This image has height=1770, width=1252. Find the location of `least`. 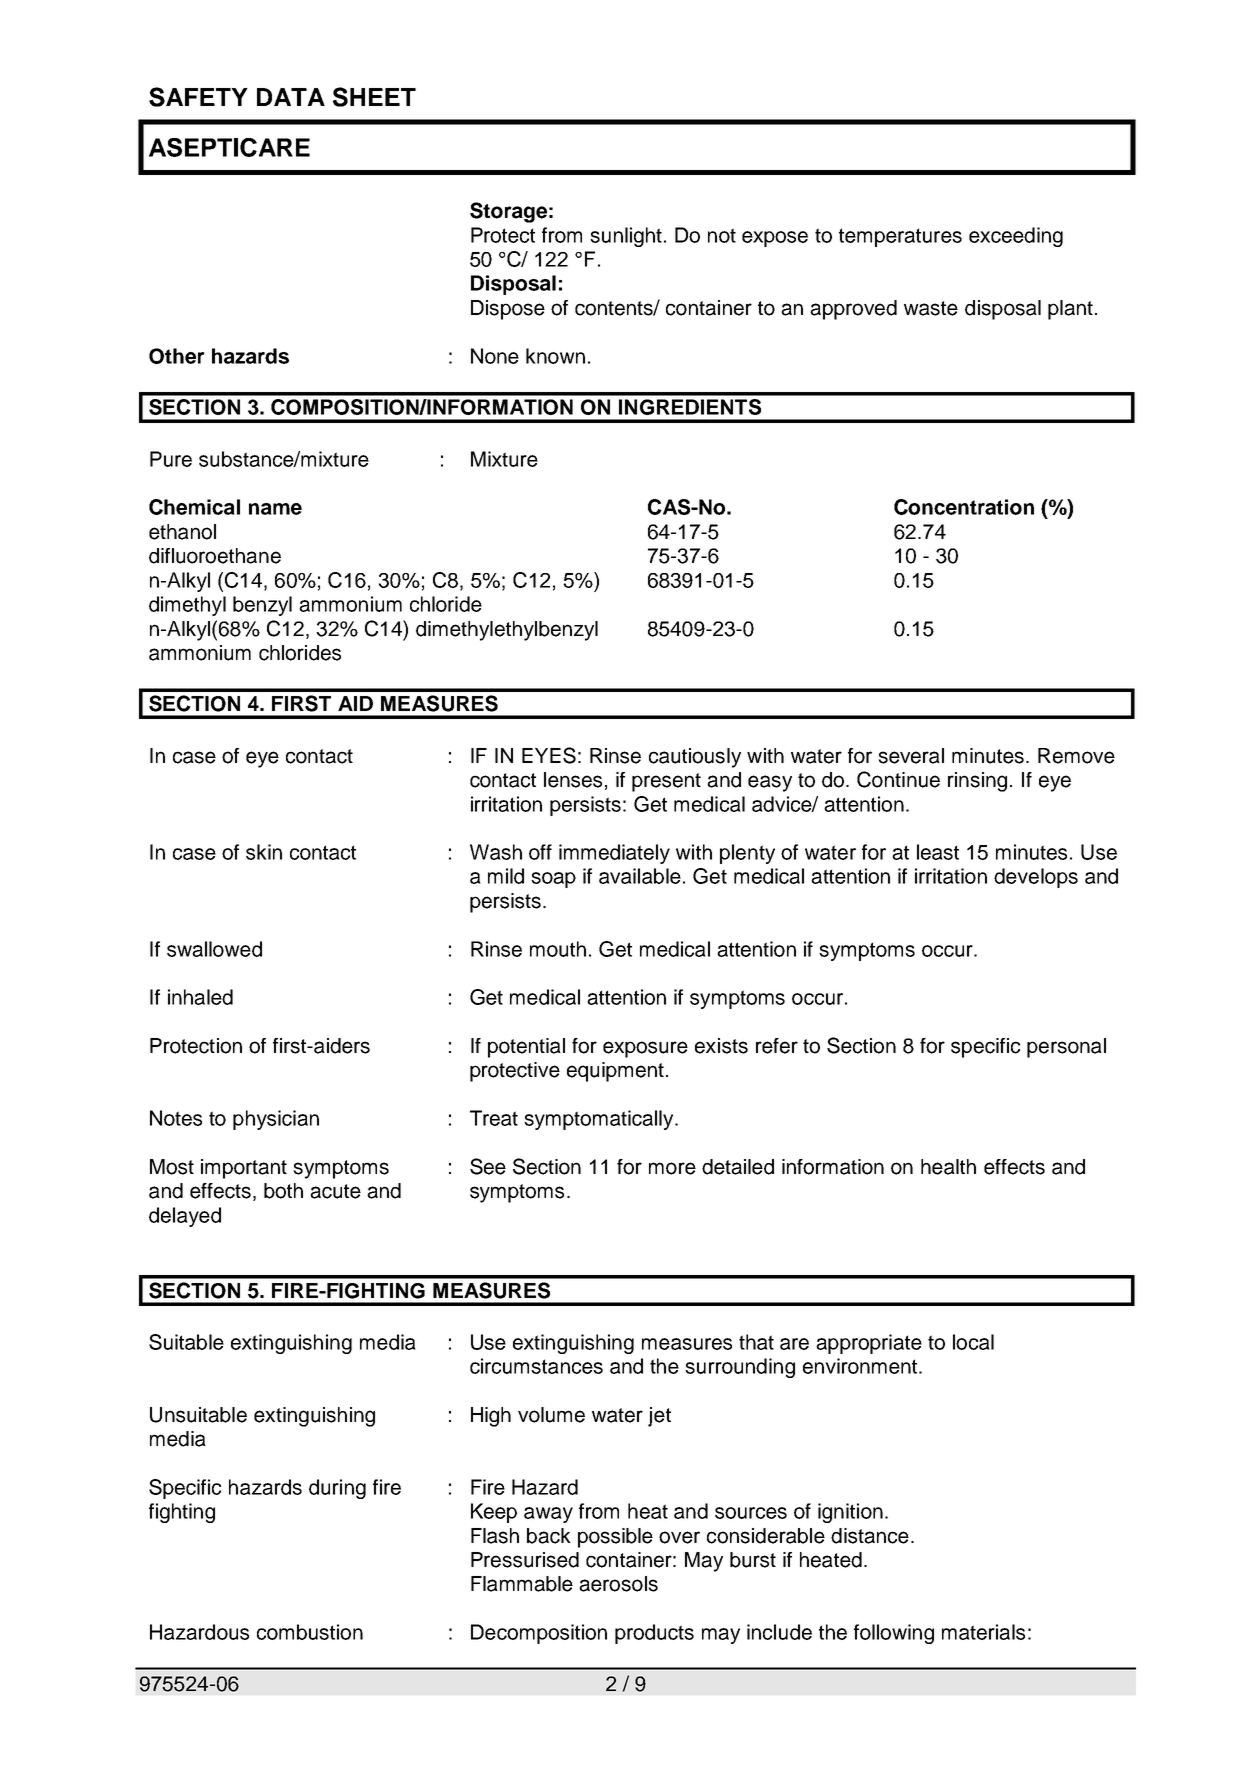

least is located at coordinates (938, 852).
